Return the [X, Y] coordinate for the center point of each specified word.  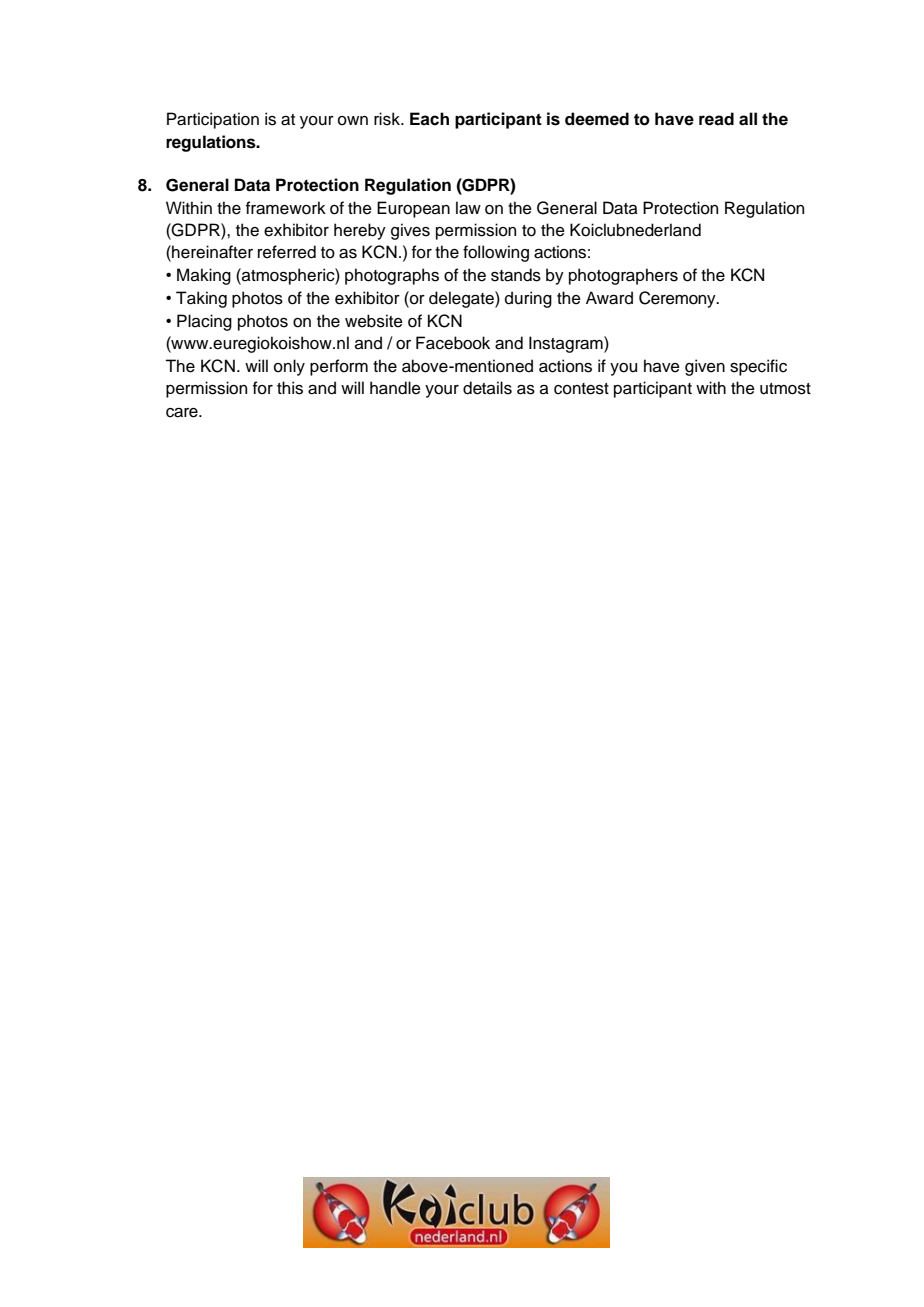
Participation [213, 120]
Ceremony [678, 299]
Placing [204, 322]
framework [286, 208]
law [468, 208]
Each [429, 119]
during [528, 299]
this [290, 388]
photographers [623, 276]
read [716, 119]
